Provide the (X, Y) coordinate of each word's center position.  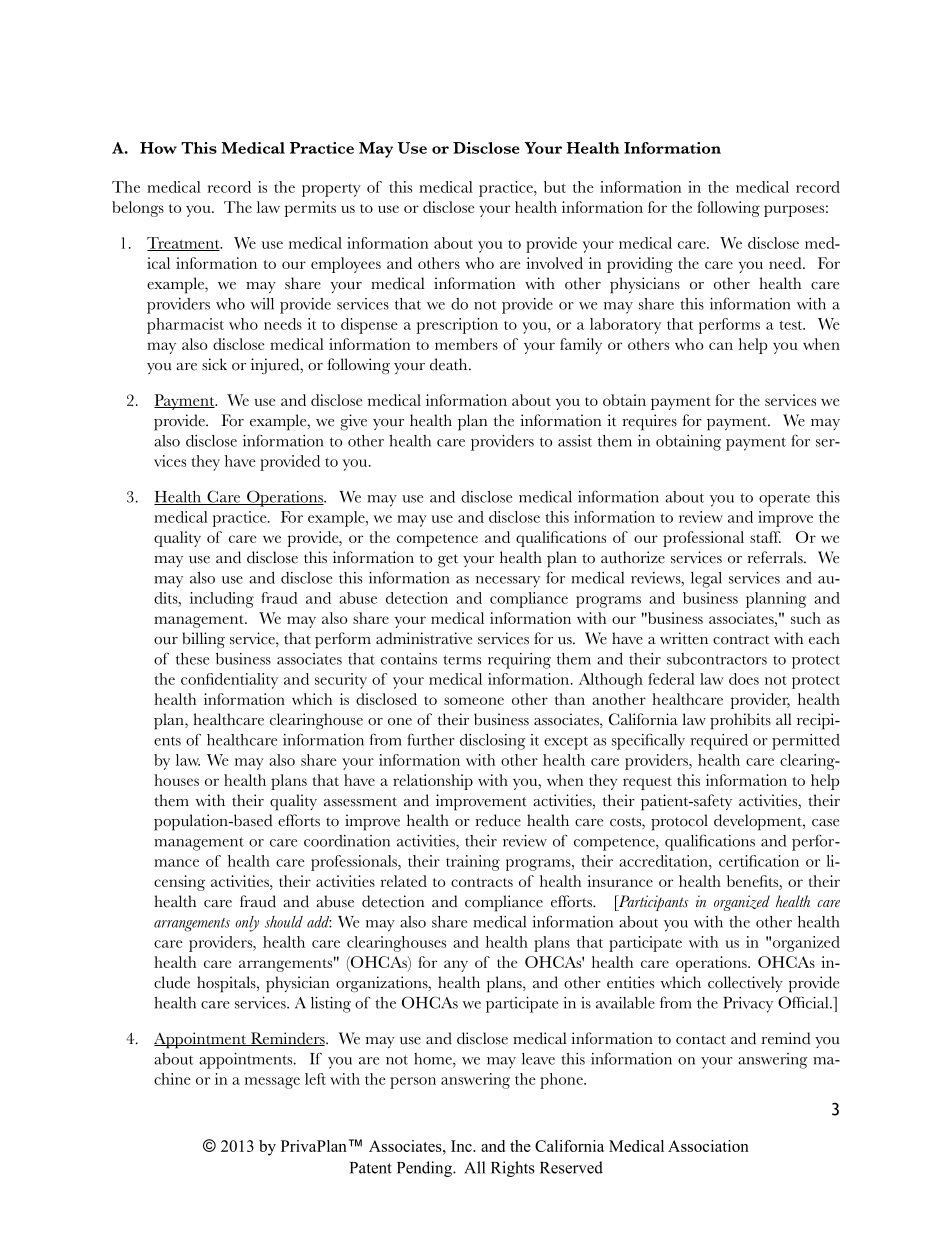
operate (784, 500)
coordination (347, 841)
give (354, 422)
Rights (513, 1169)
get (448, 560)
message (272, 1083)
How (158, 148)
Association (708, 1146)
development (759, 822)
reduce (498, 820)
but (555, 187)
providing (640, 265)
